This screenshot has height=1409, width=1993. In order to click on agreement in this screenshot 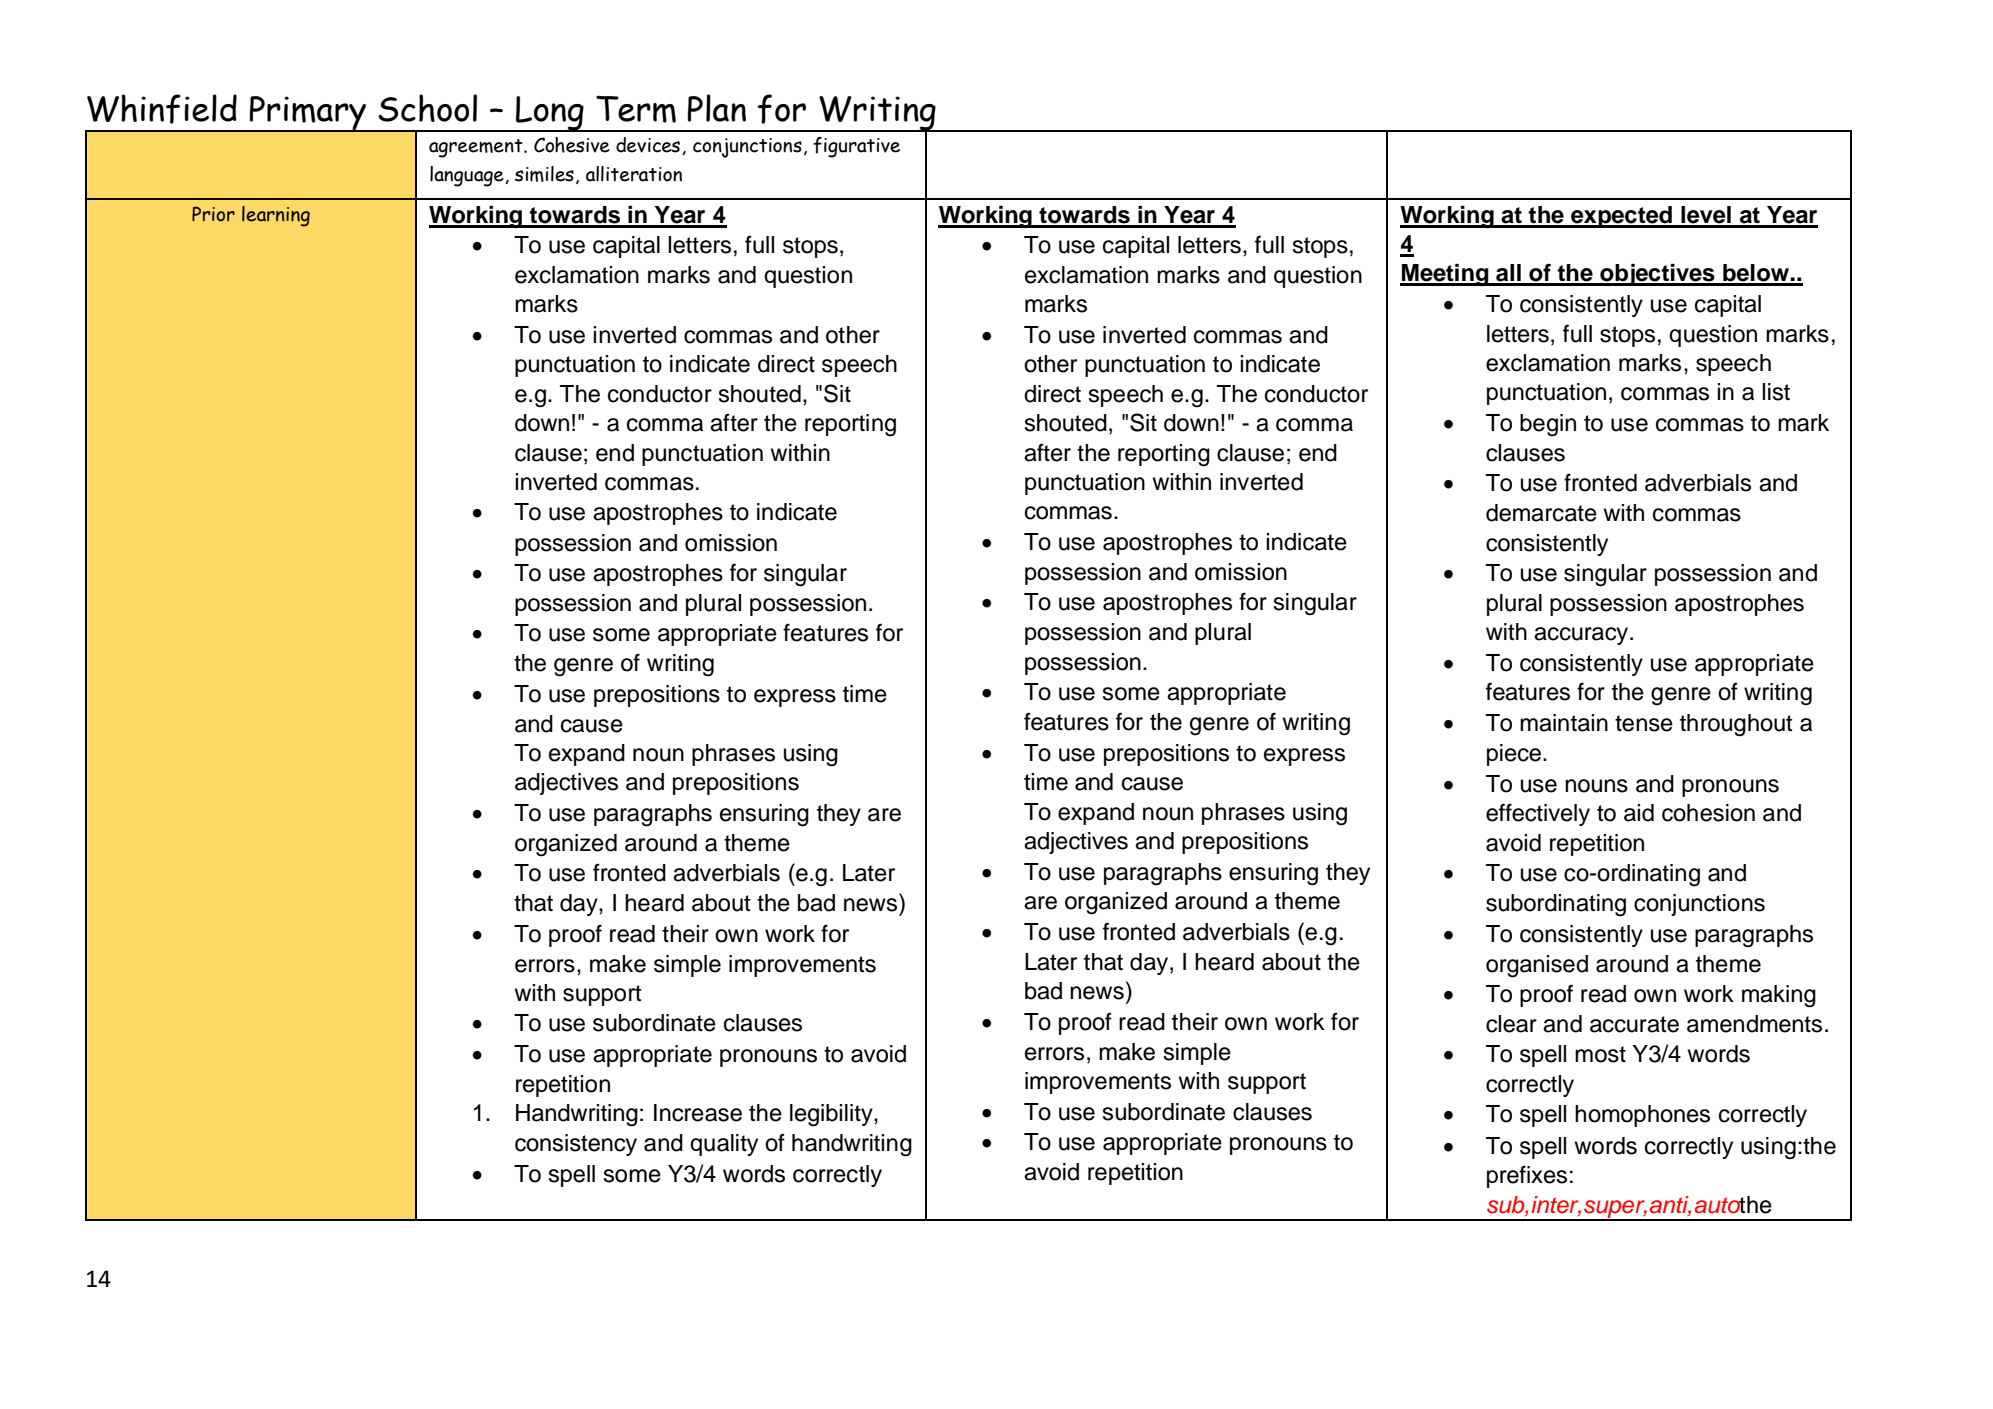, I will do `click(477, 148)`.
